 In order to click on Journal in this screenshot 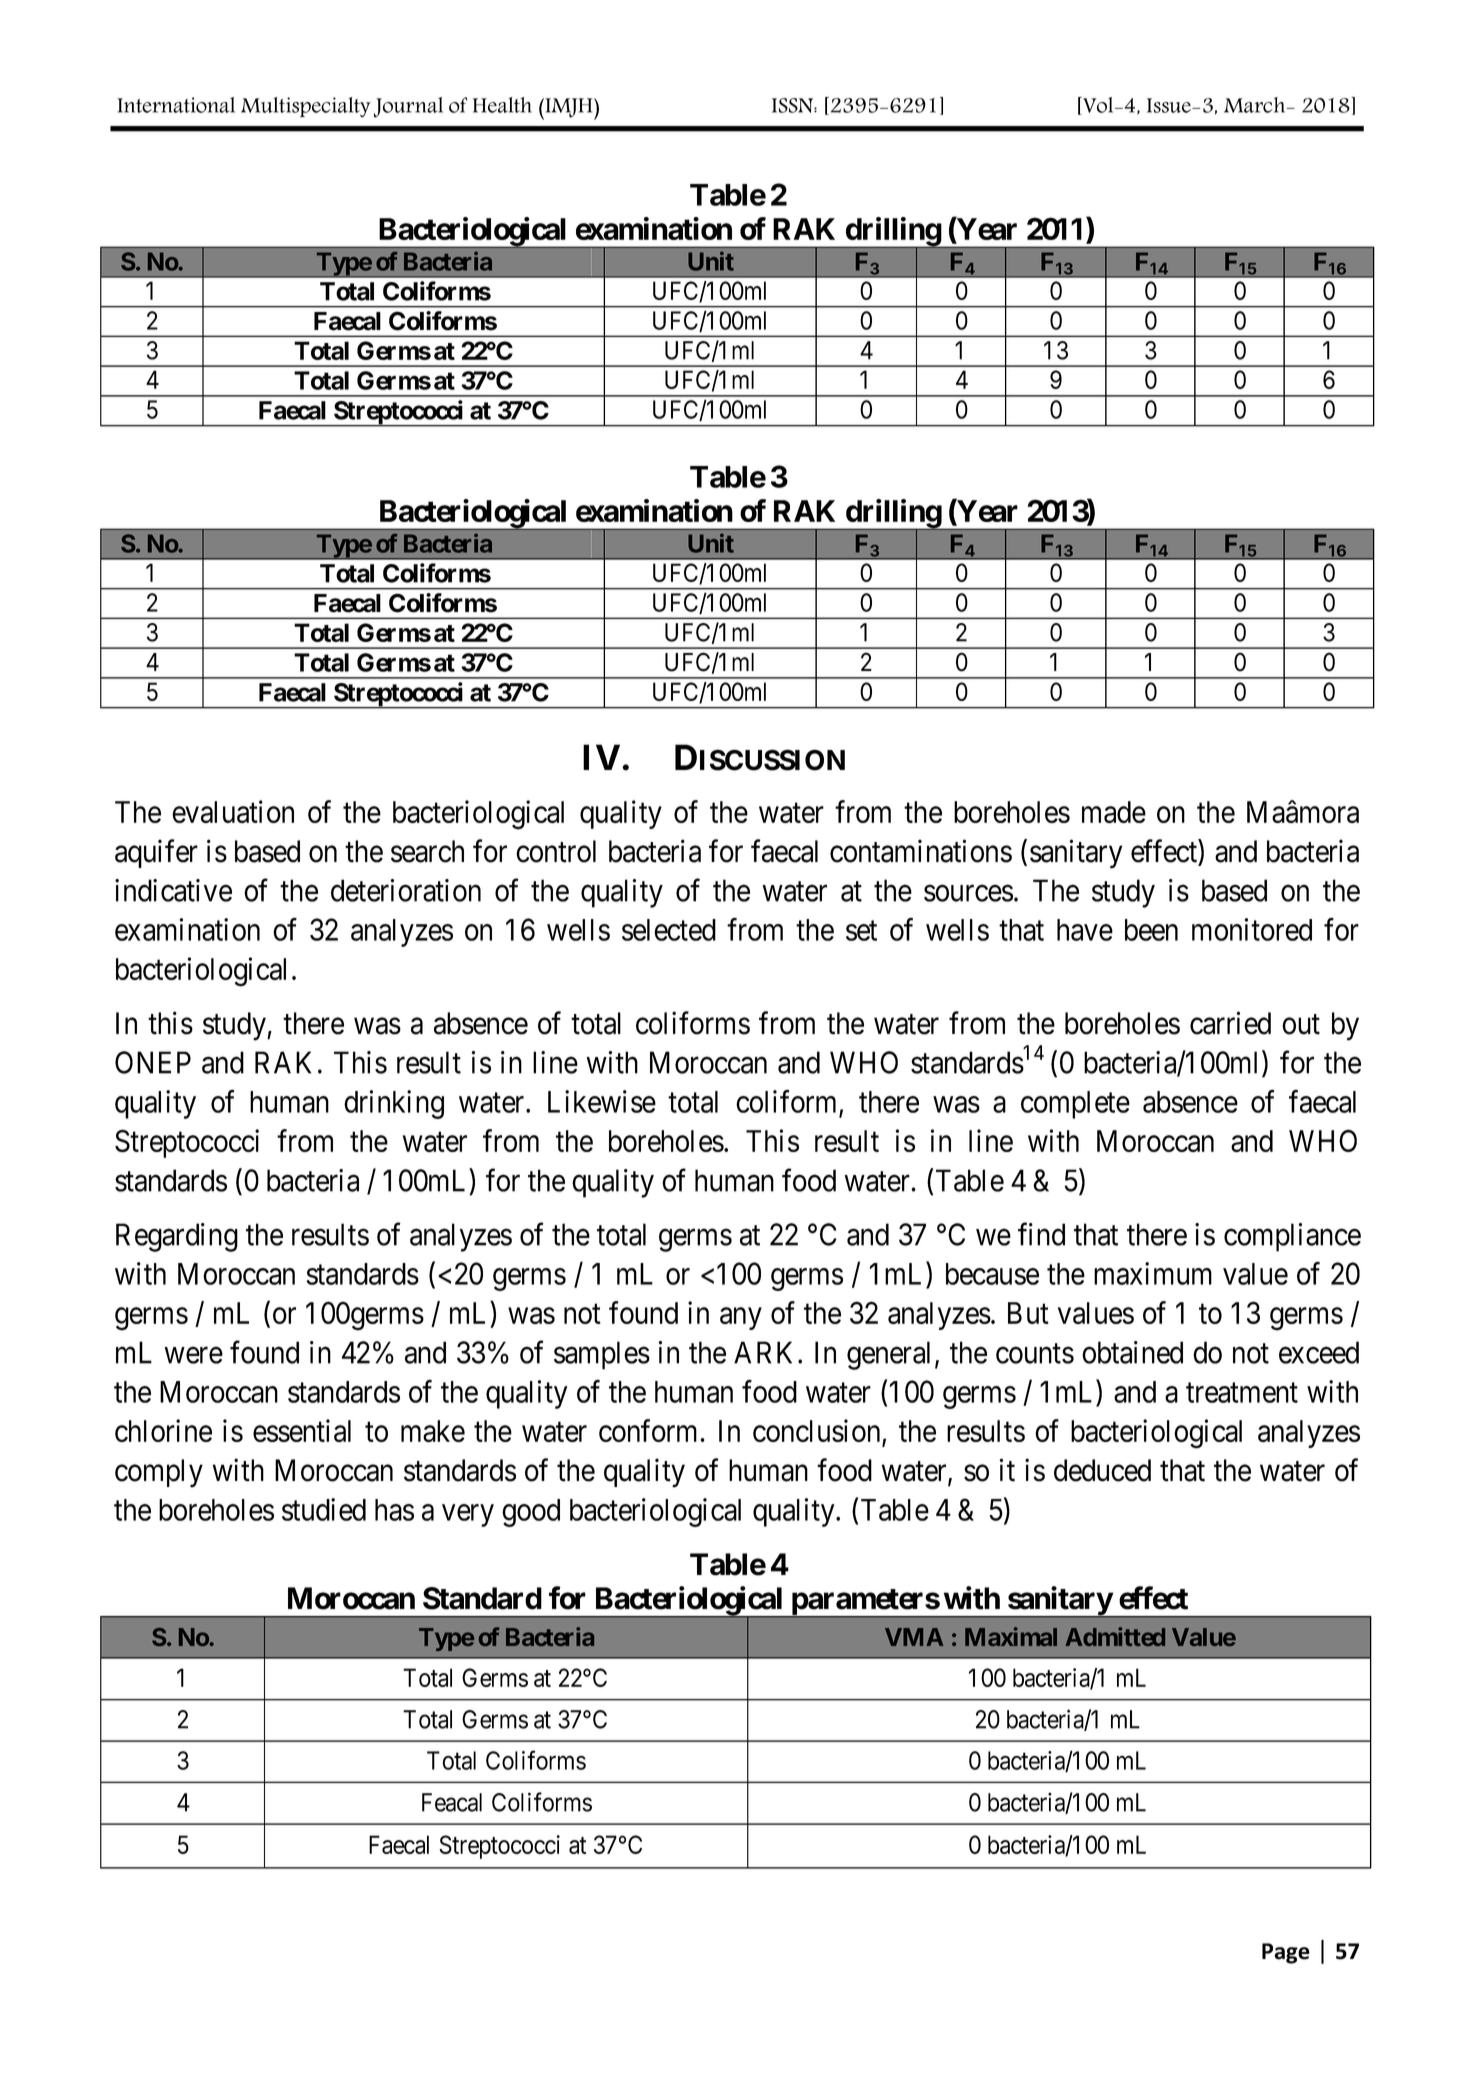, I will do `click(408, 107)`.
